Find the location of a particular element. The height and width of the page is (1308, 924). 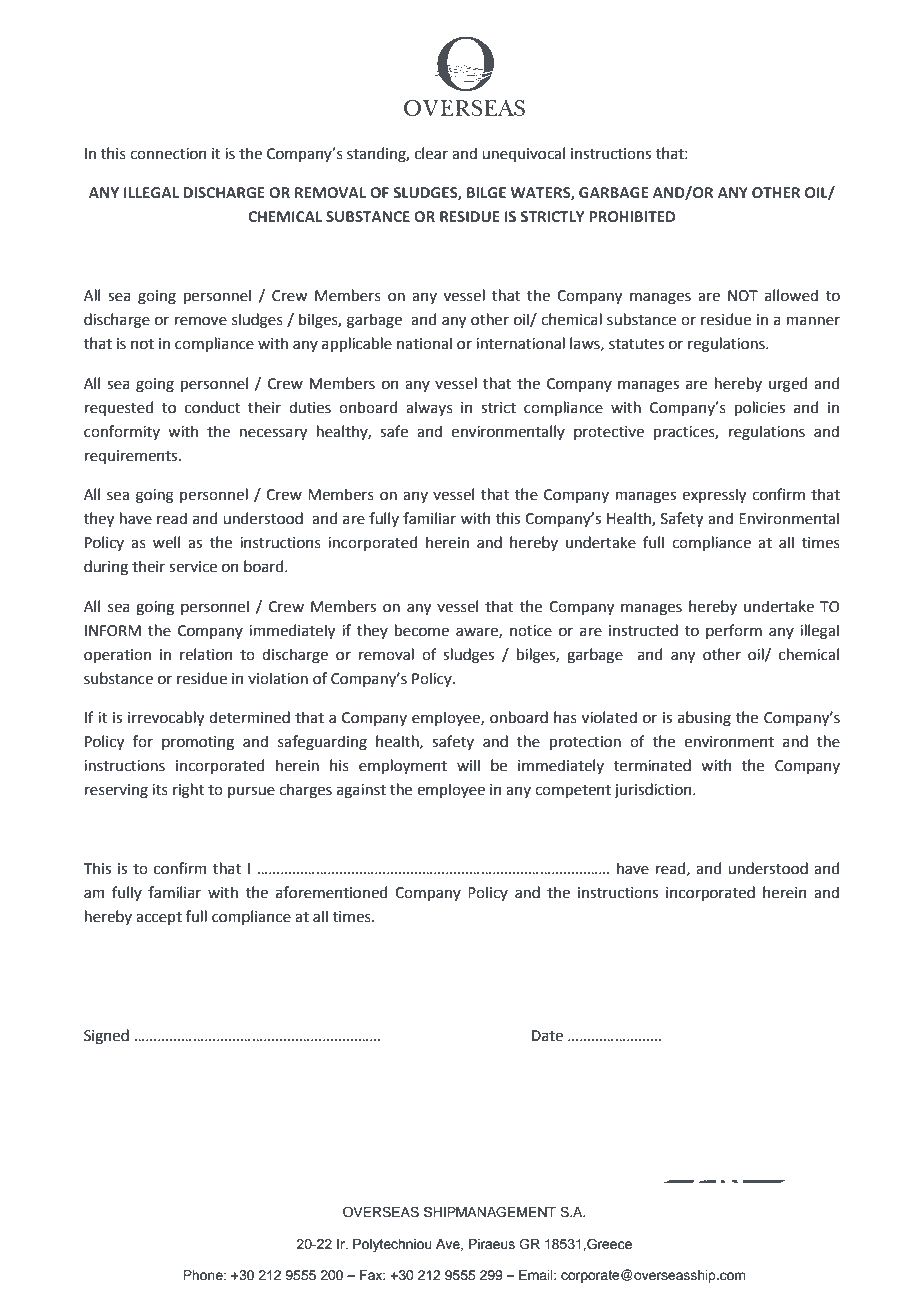

PROHIBITED is located at coordinates (632, 216).
